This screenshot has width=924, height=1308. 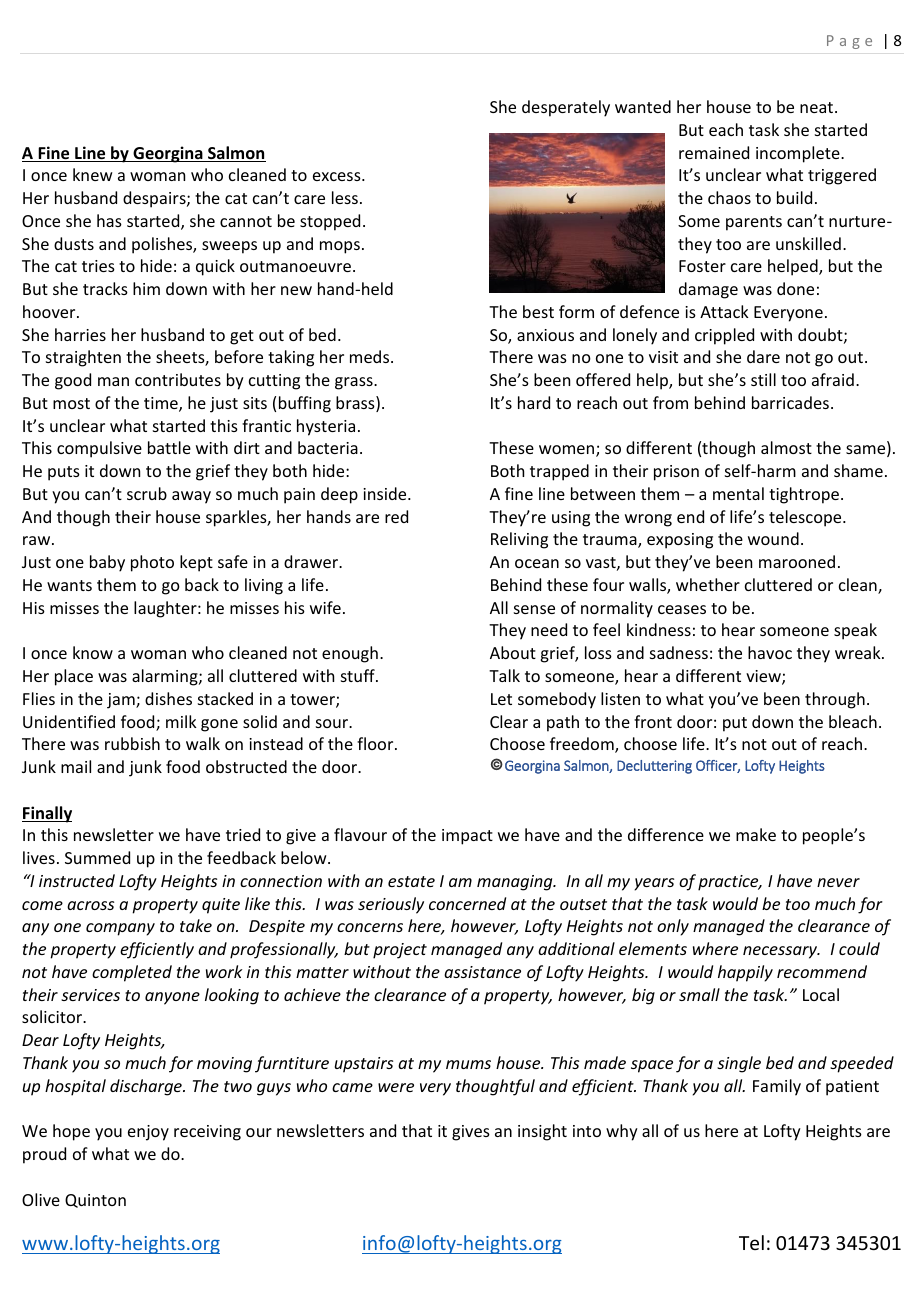 I want to click on mail, so click(x=76, y=766).
